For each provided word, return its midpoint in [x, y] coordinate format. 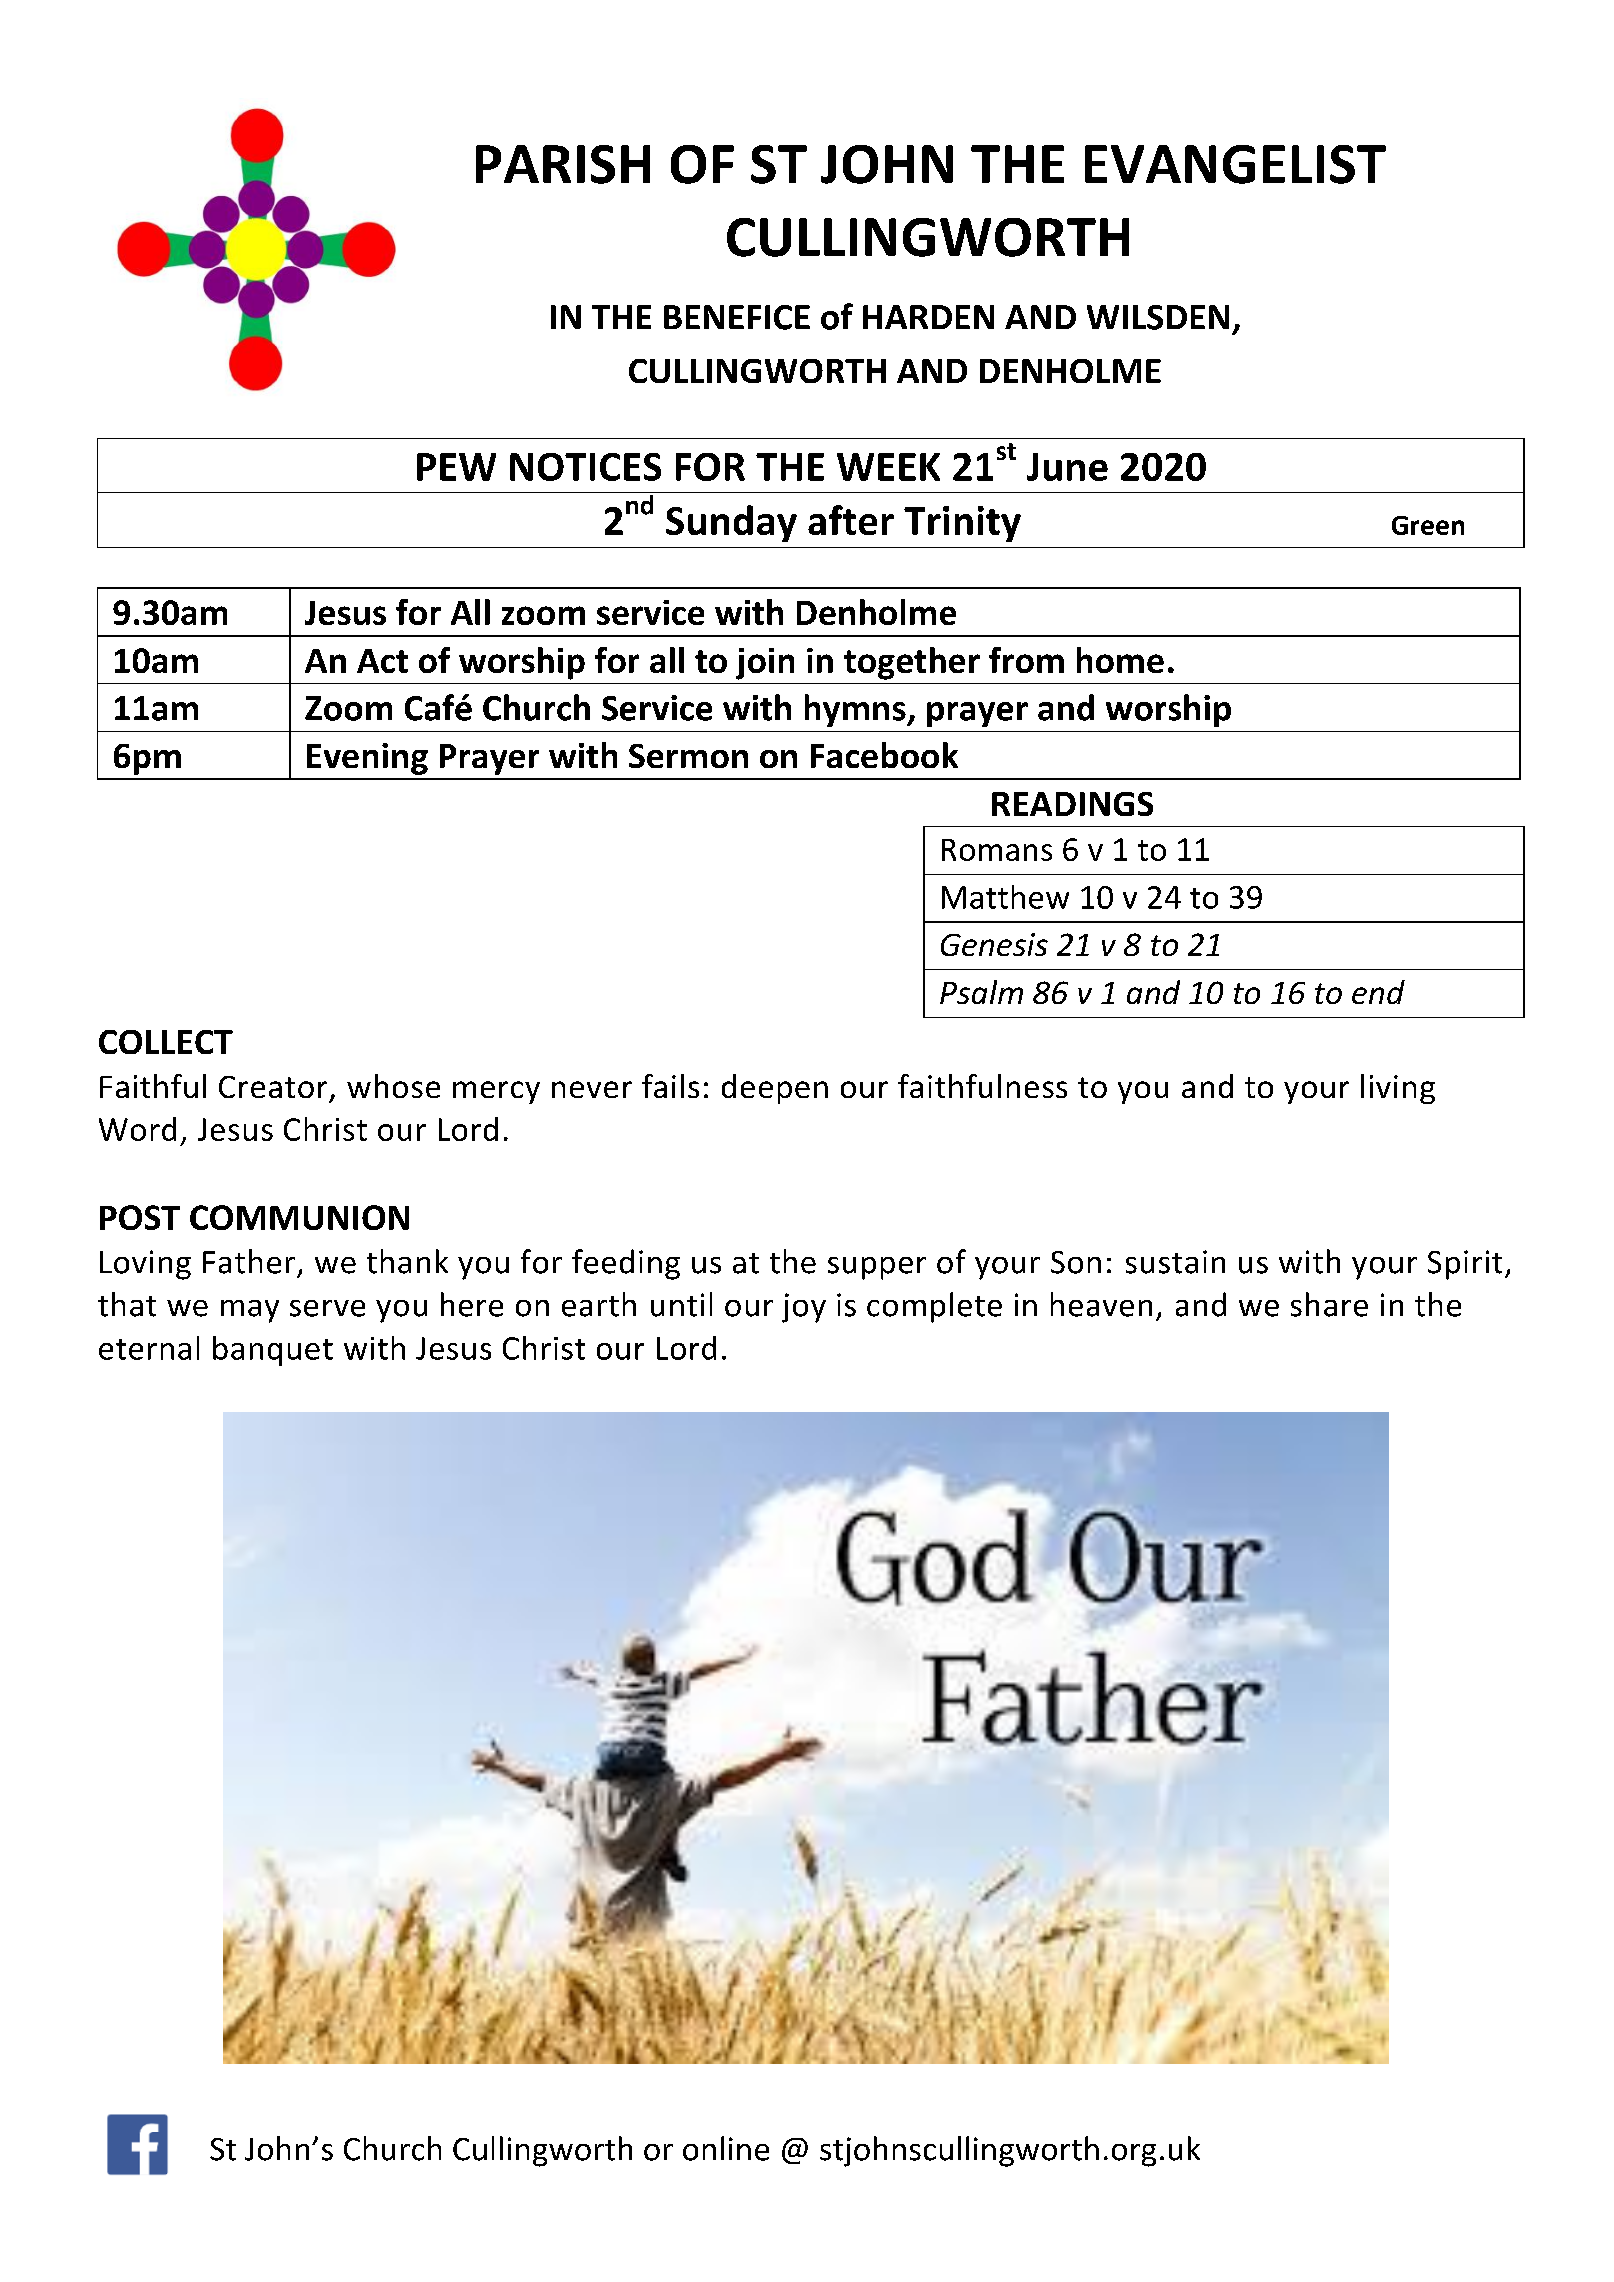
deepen [775, 1089]
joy [804, 1308]
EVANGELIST [1235, 164]
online [726, 2148]
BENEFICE [737, 317]
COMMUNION [299, 1217]
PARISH [563, 164]
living [1398, 1089]
